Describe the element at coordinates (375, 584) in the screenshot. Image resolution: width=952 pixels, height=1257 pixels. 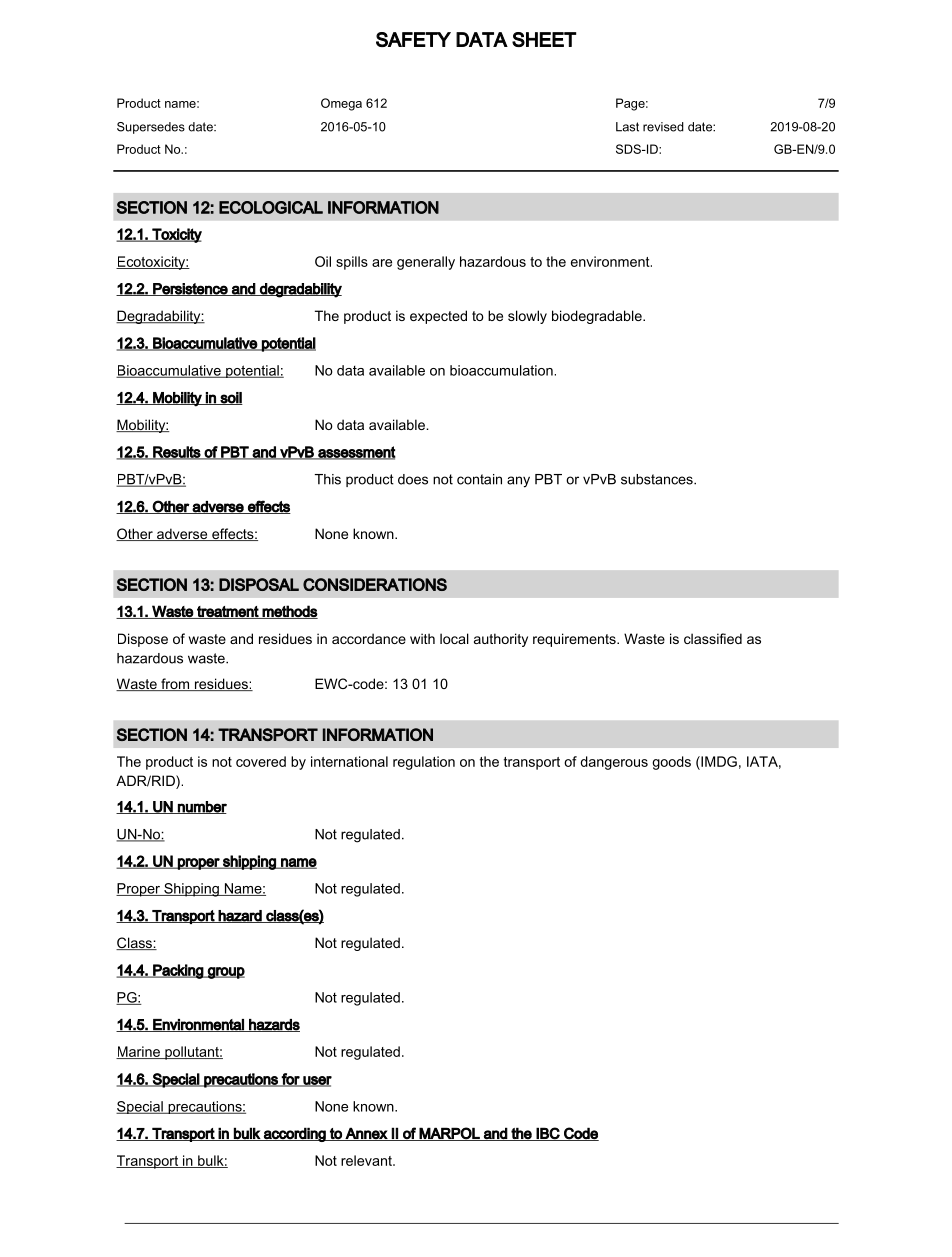
I see `CONSIDERATIONS` at that location.
